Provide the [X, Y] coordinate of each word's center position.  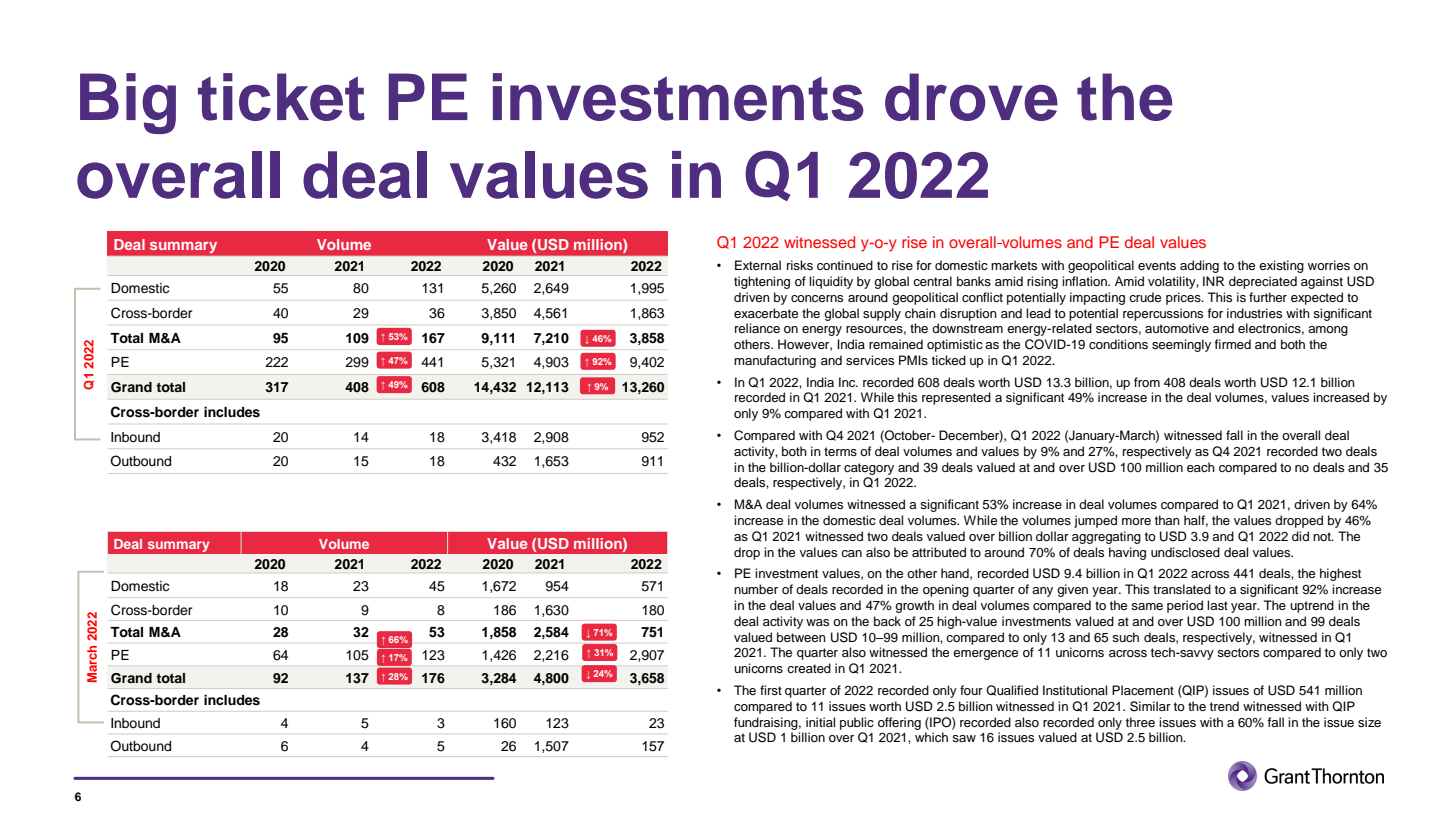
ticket [281, 97]
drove [971, 97]
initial [820, 722]
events [1157, 265]
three [1140, 722]
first [771, 690]
